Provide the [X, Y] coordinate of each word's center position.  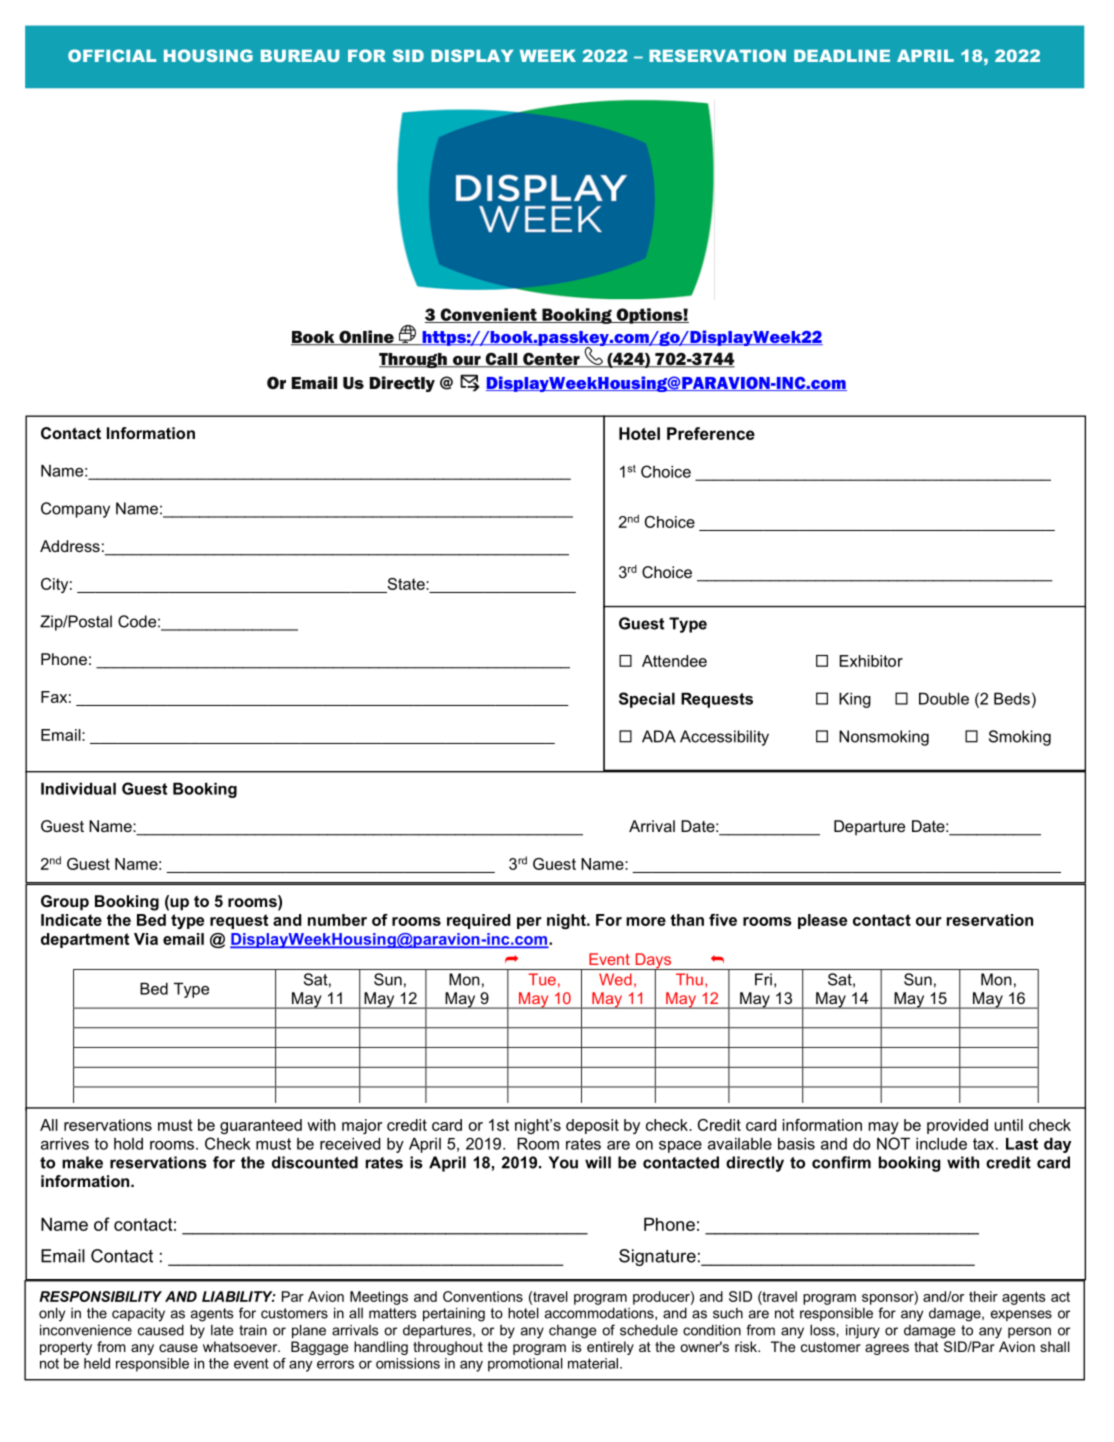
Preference [711, 433]
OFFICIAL [112, 55]
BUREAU [300, 56]
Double [944, 698]
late [222, 1330]
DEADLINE [842, 56]
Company [75, 510]
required [479, 921]
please [822, 921]
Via [146, 939]
